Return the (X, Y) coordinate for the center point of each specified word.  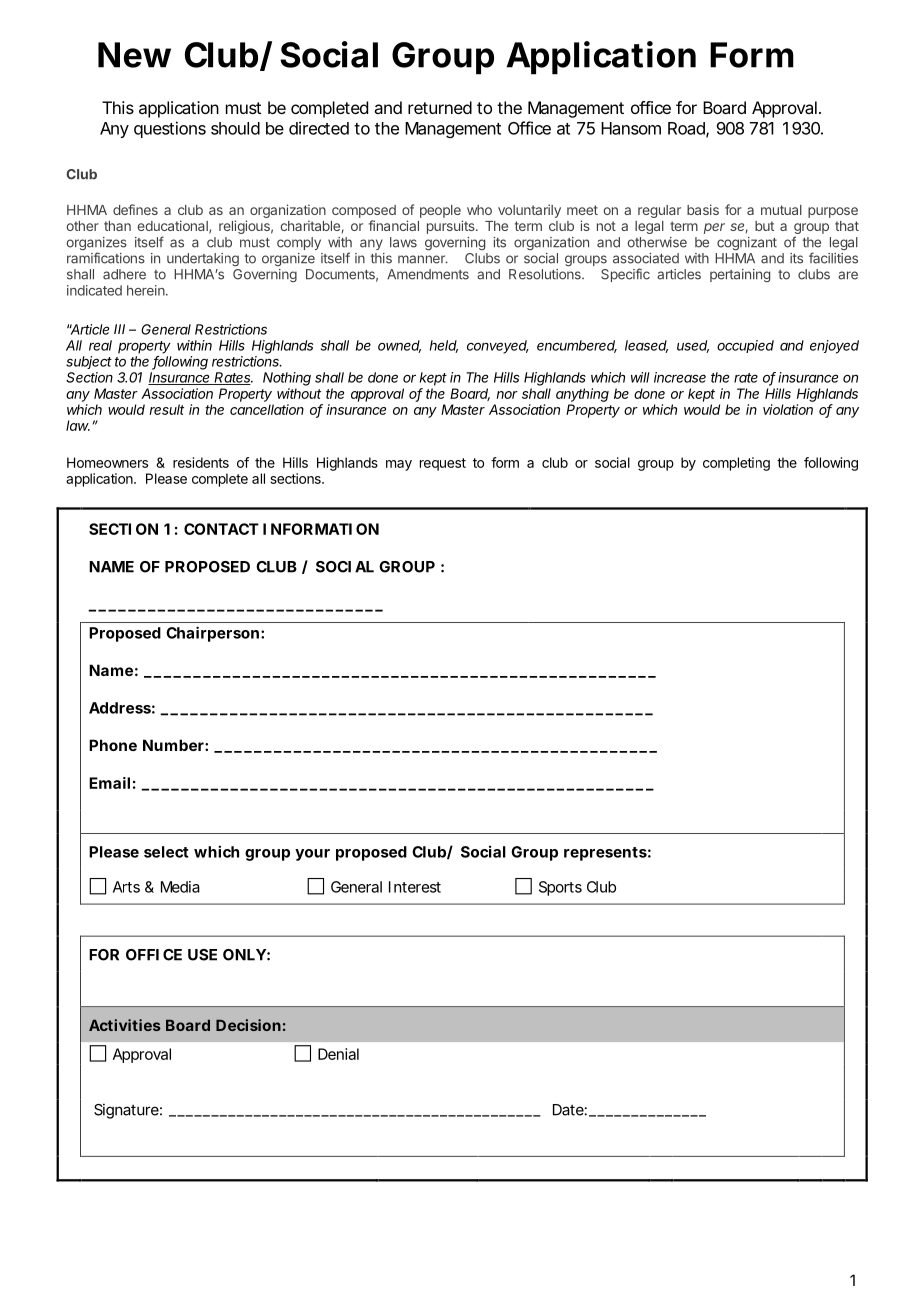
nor (507, 395)
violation (788, 409)
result (167, 409)
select (166, 852)
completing (736, 464)
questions (170, 129)
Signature (126, 1111)
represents (605, 854)
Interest (415, 887)
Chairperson (212, 634)
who (479, 210)
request (443, 464)
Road (686, 128)
